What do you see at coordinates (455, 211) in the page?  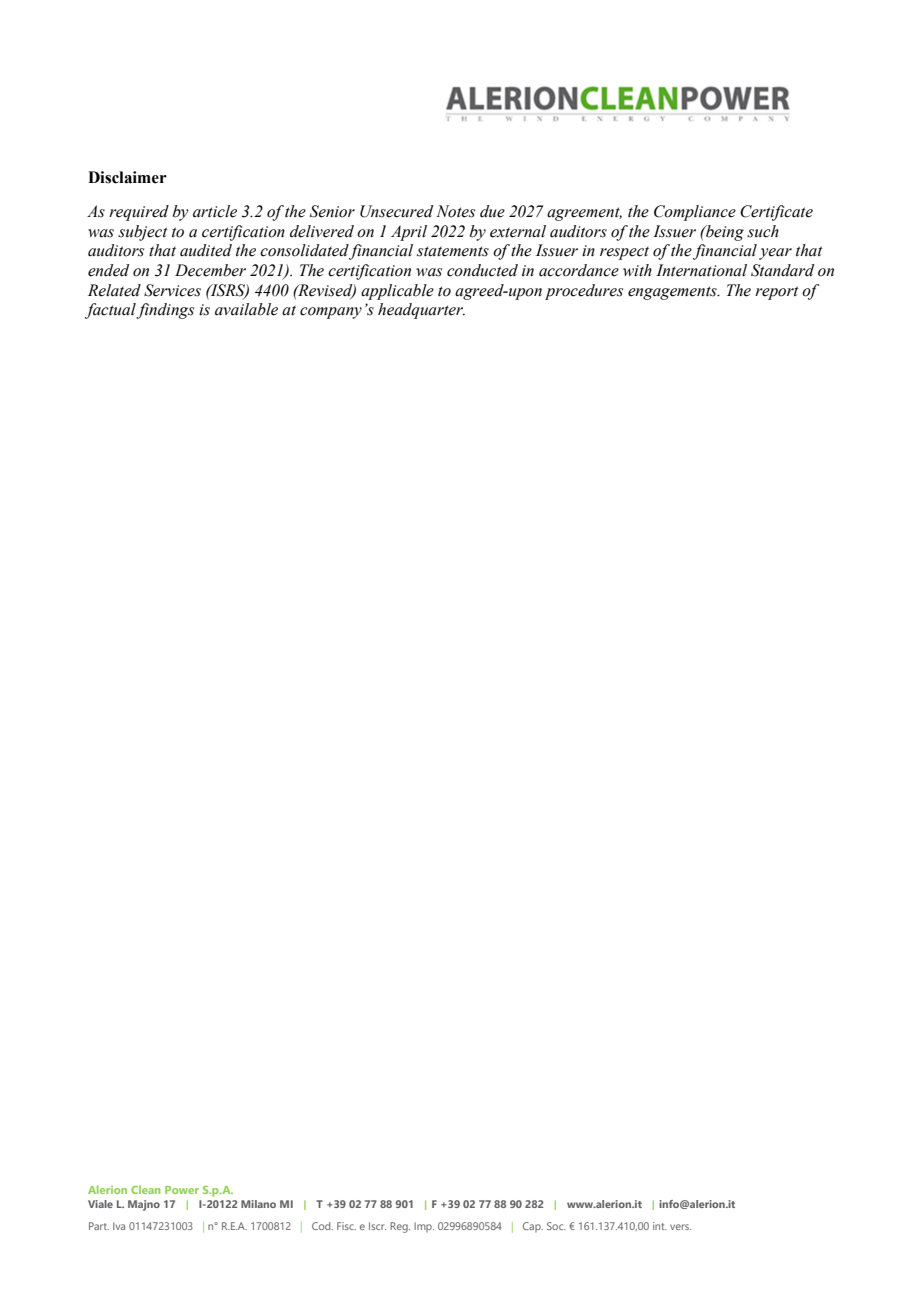 I see `Notes` at bounding box center [455, 211].
